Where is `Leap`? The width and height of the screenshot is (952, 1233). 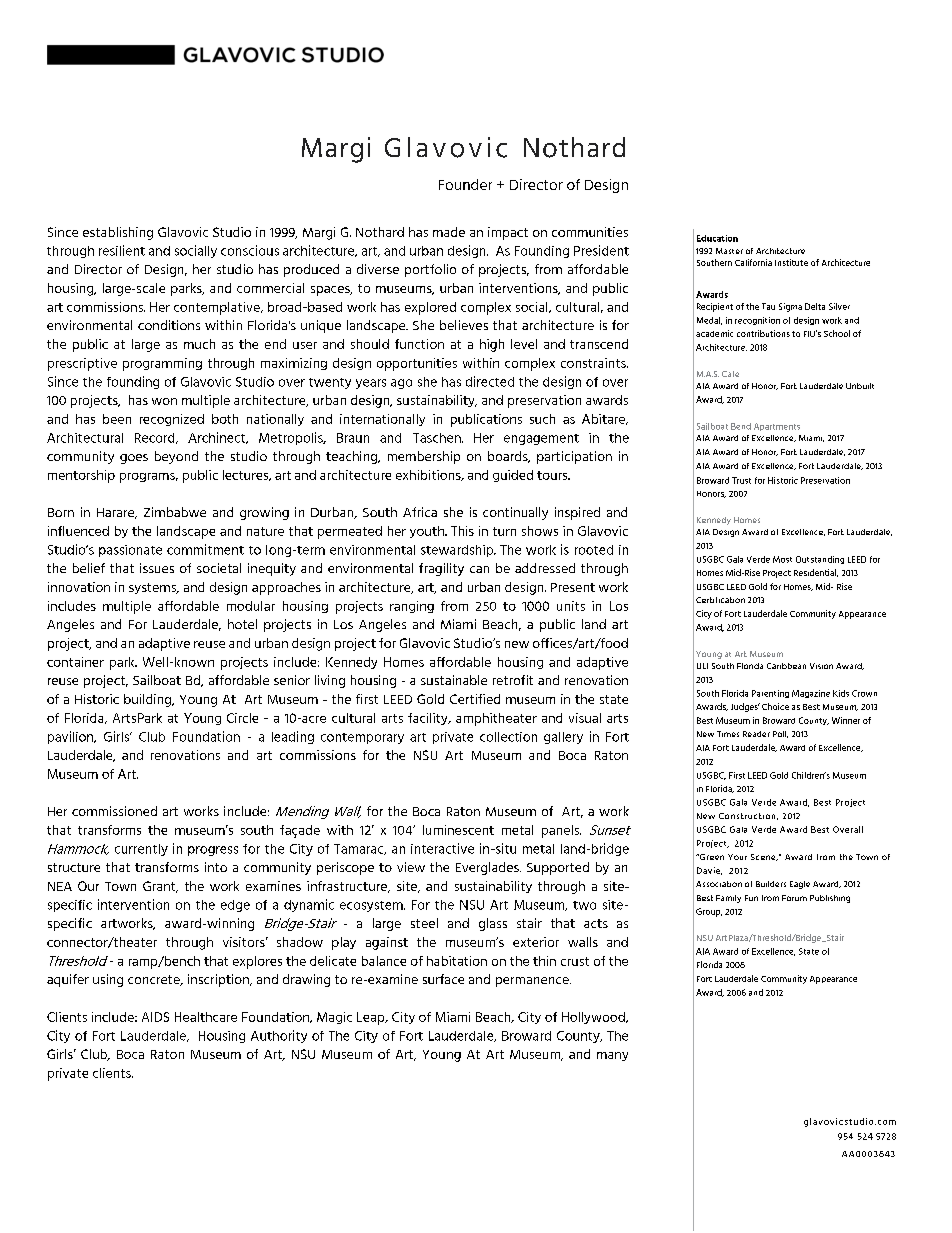
Leap is located at coordinates (372, 1018).
